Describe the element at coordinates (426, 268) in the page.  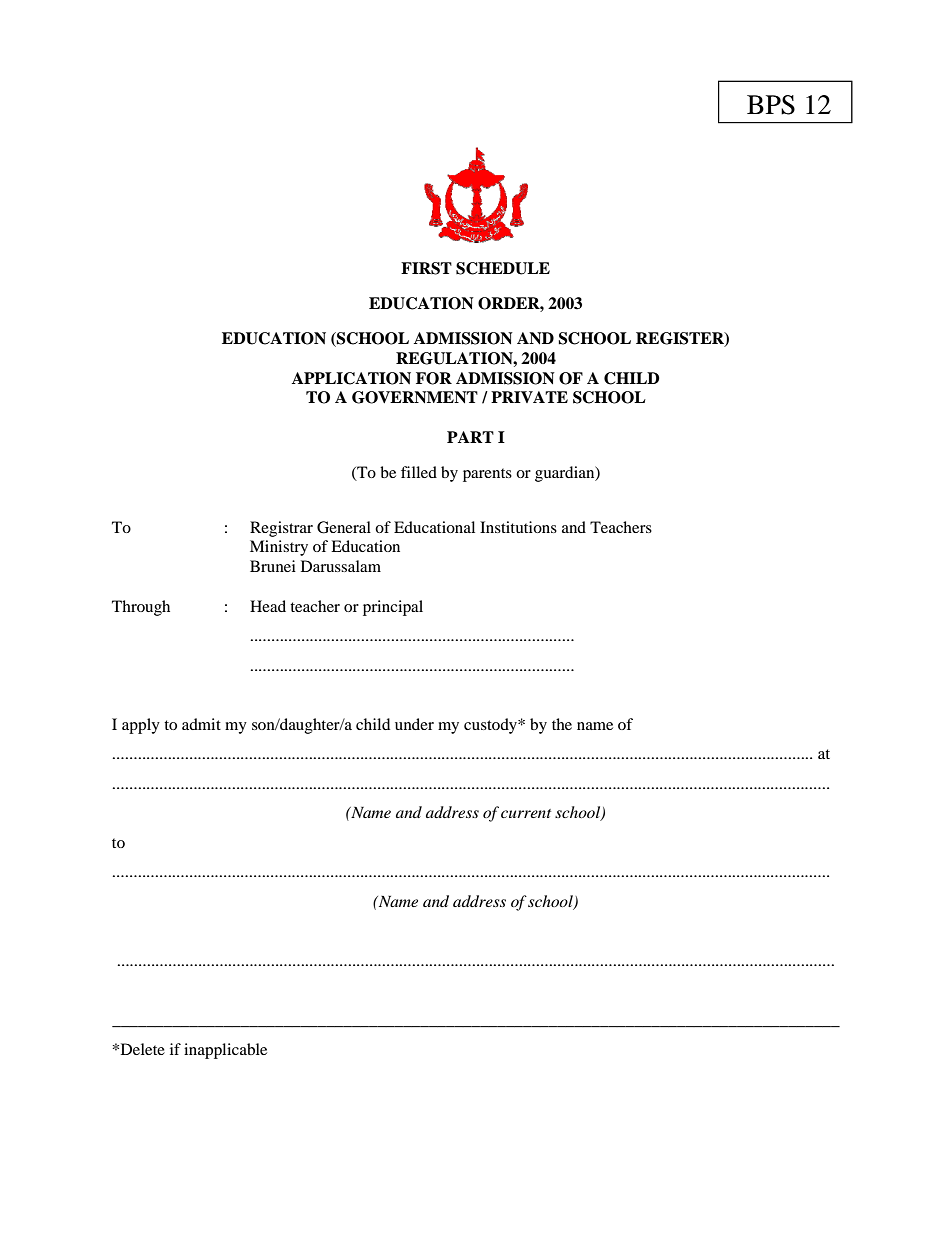
I see `FIRST` at that location.
